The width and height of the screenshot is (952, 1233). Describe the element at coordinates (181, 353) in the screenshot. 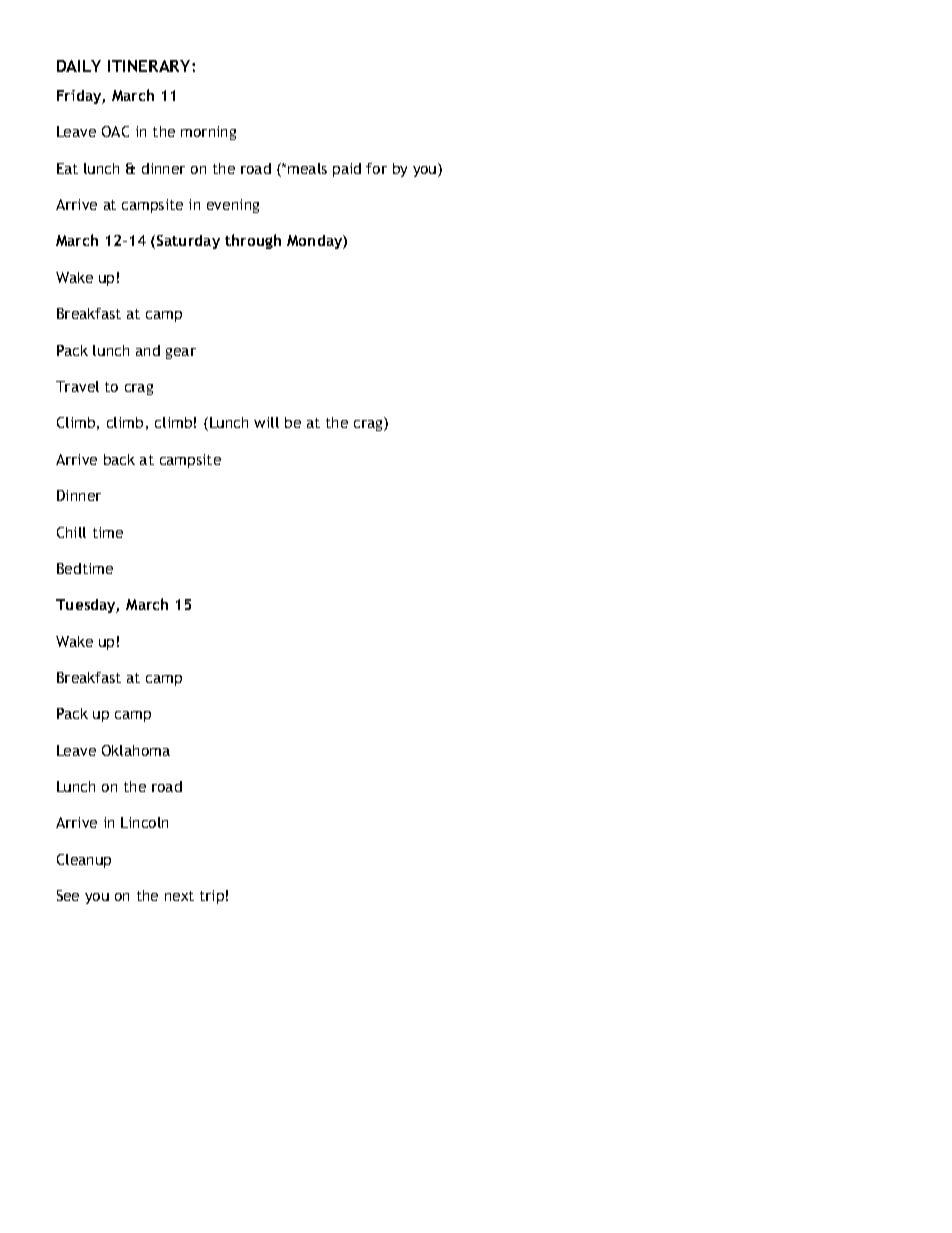

I see `gear` at that location.
